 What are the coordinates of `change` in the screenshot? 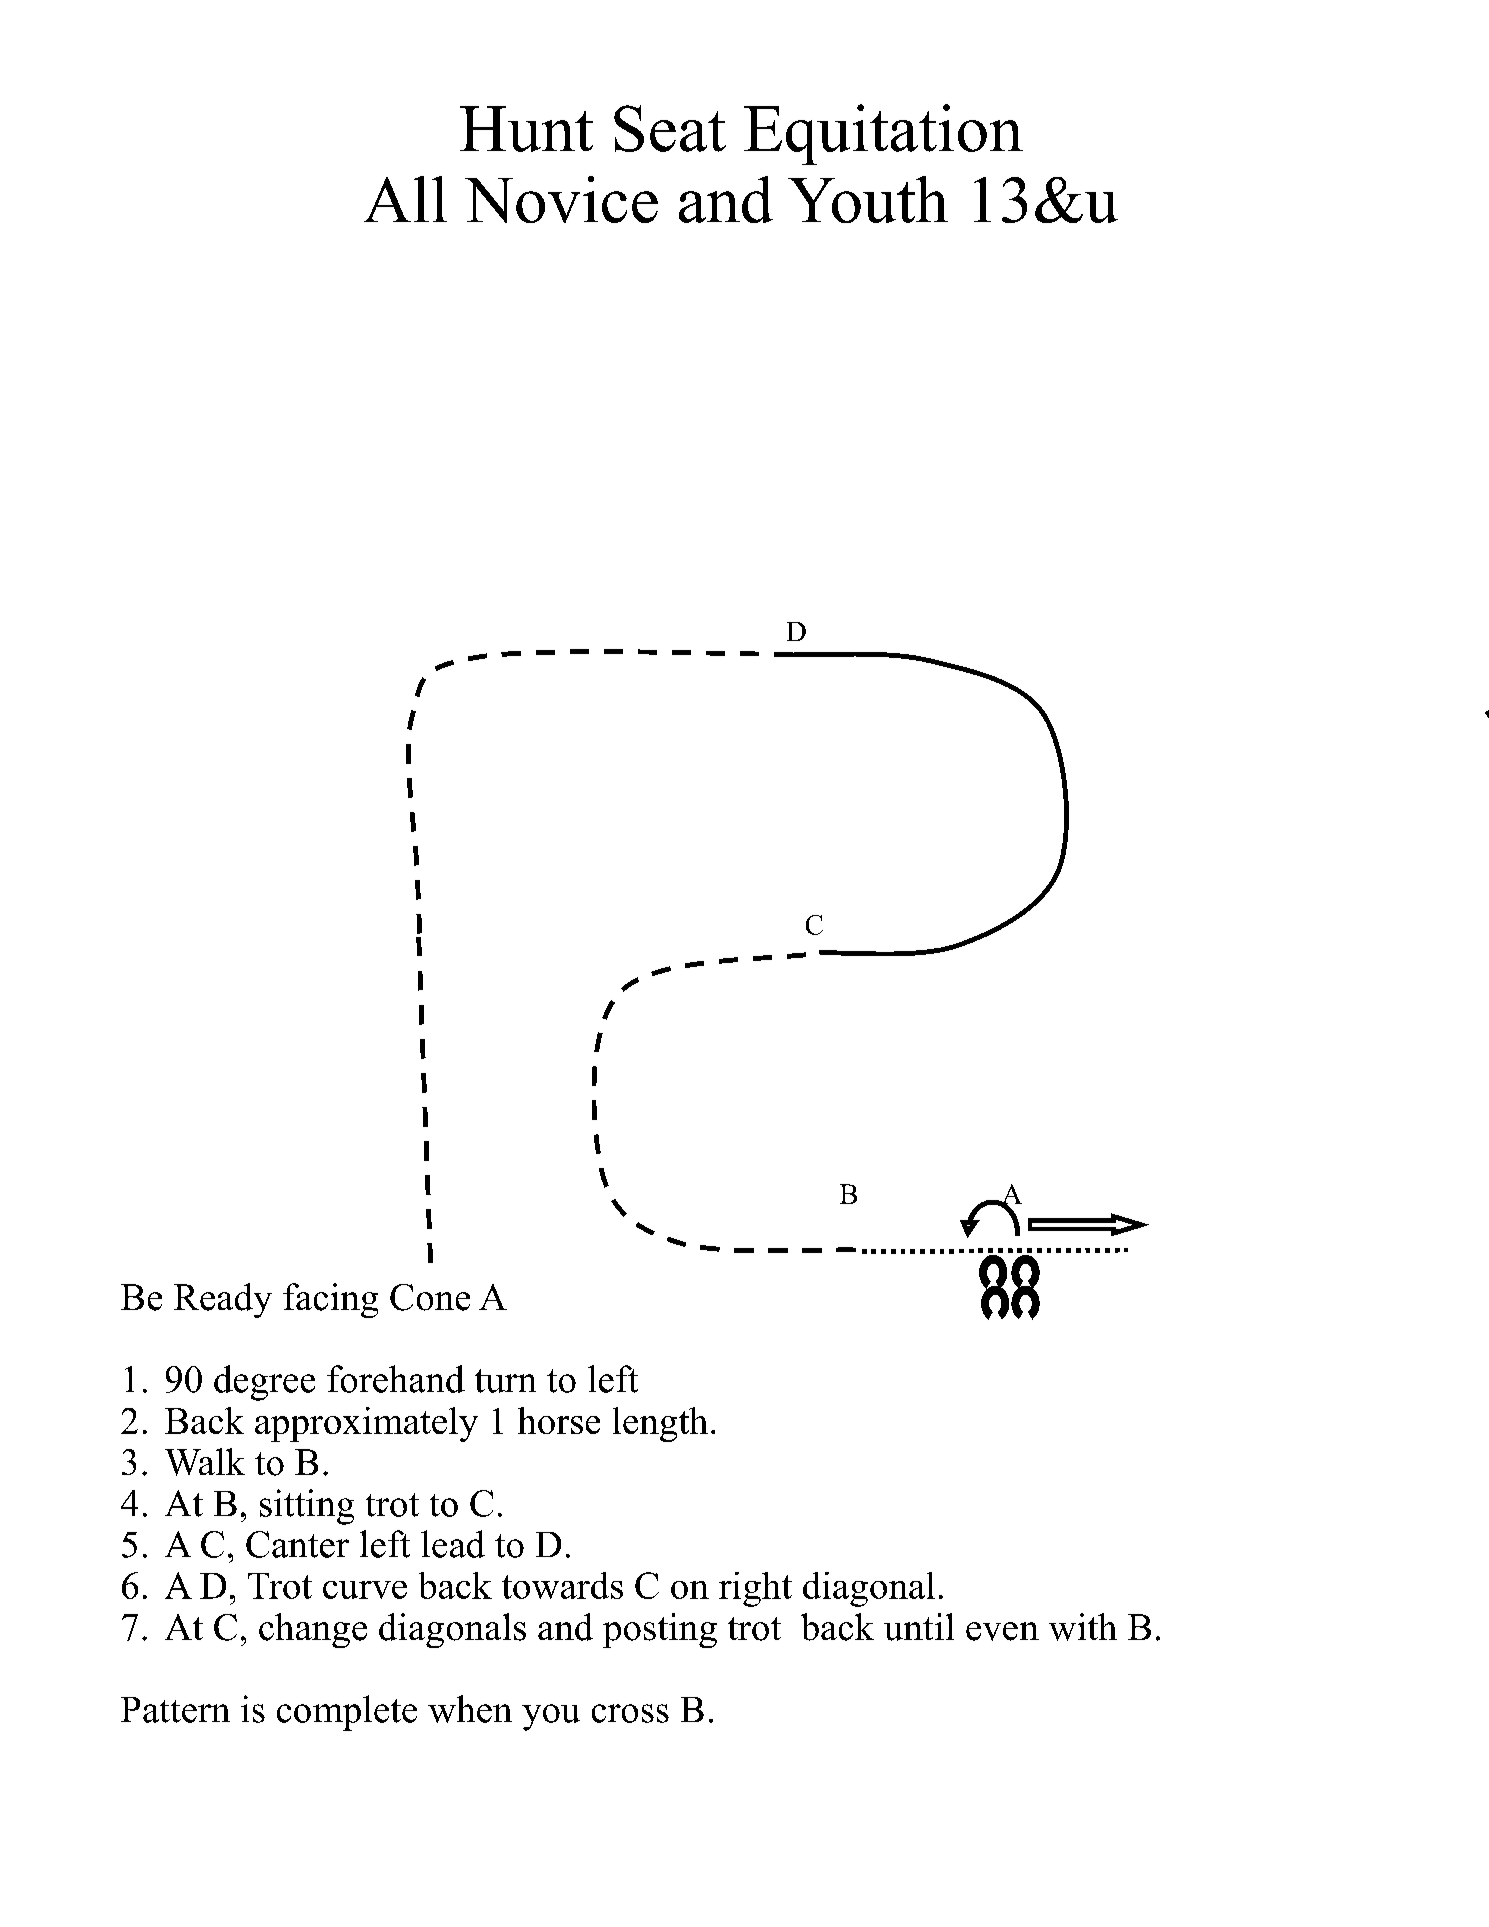 It's located at (313, 1630).
